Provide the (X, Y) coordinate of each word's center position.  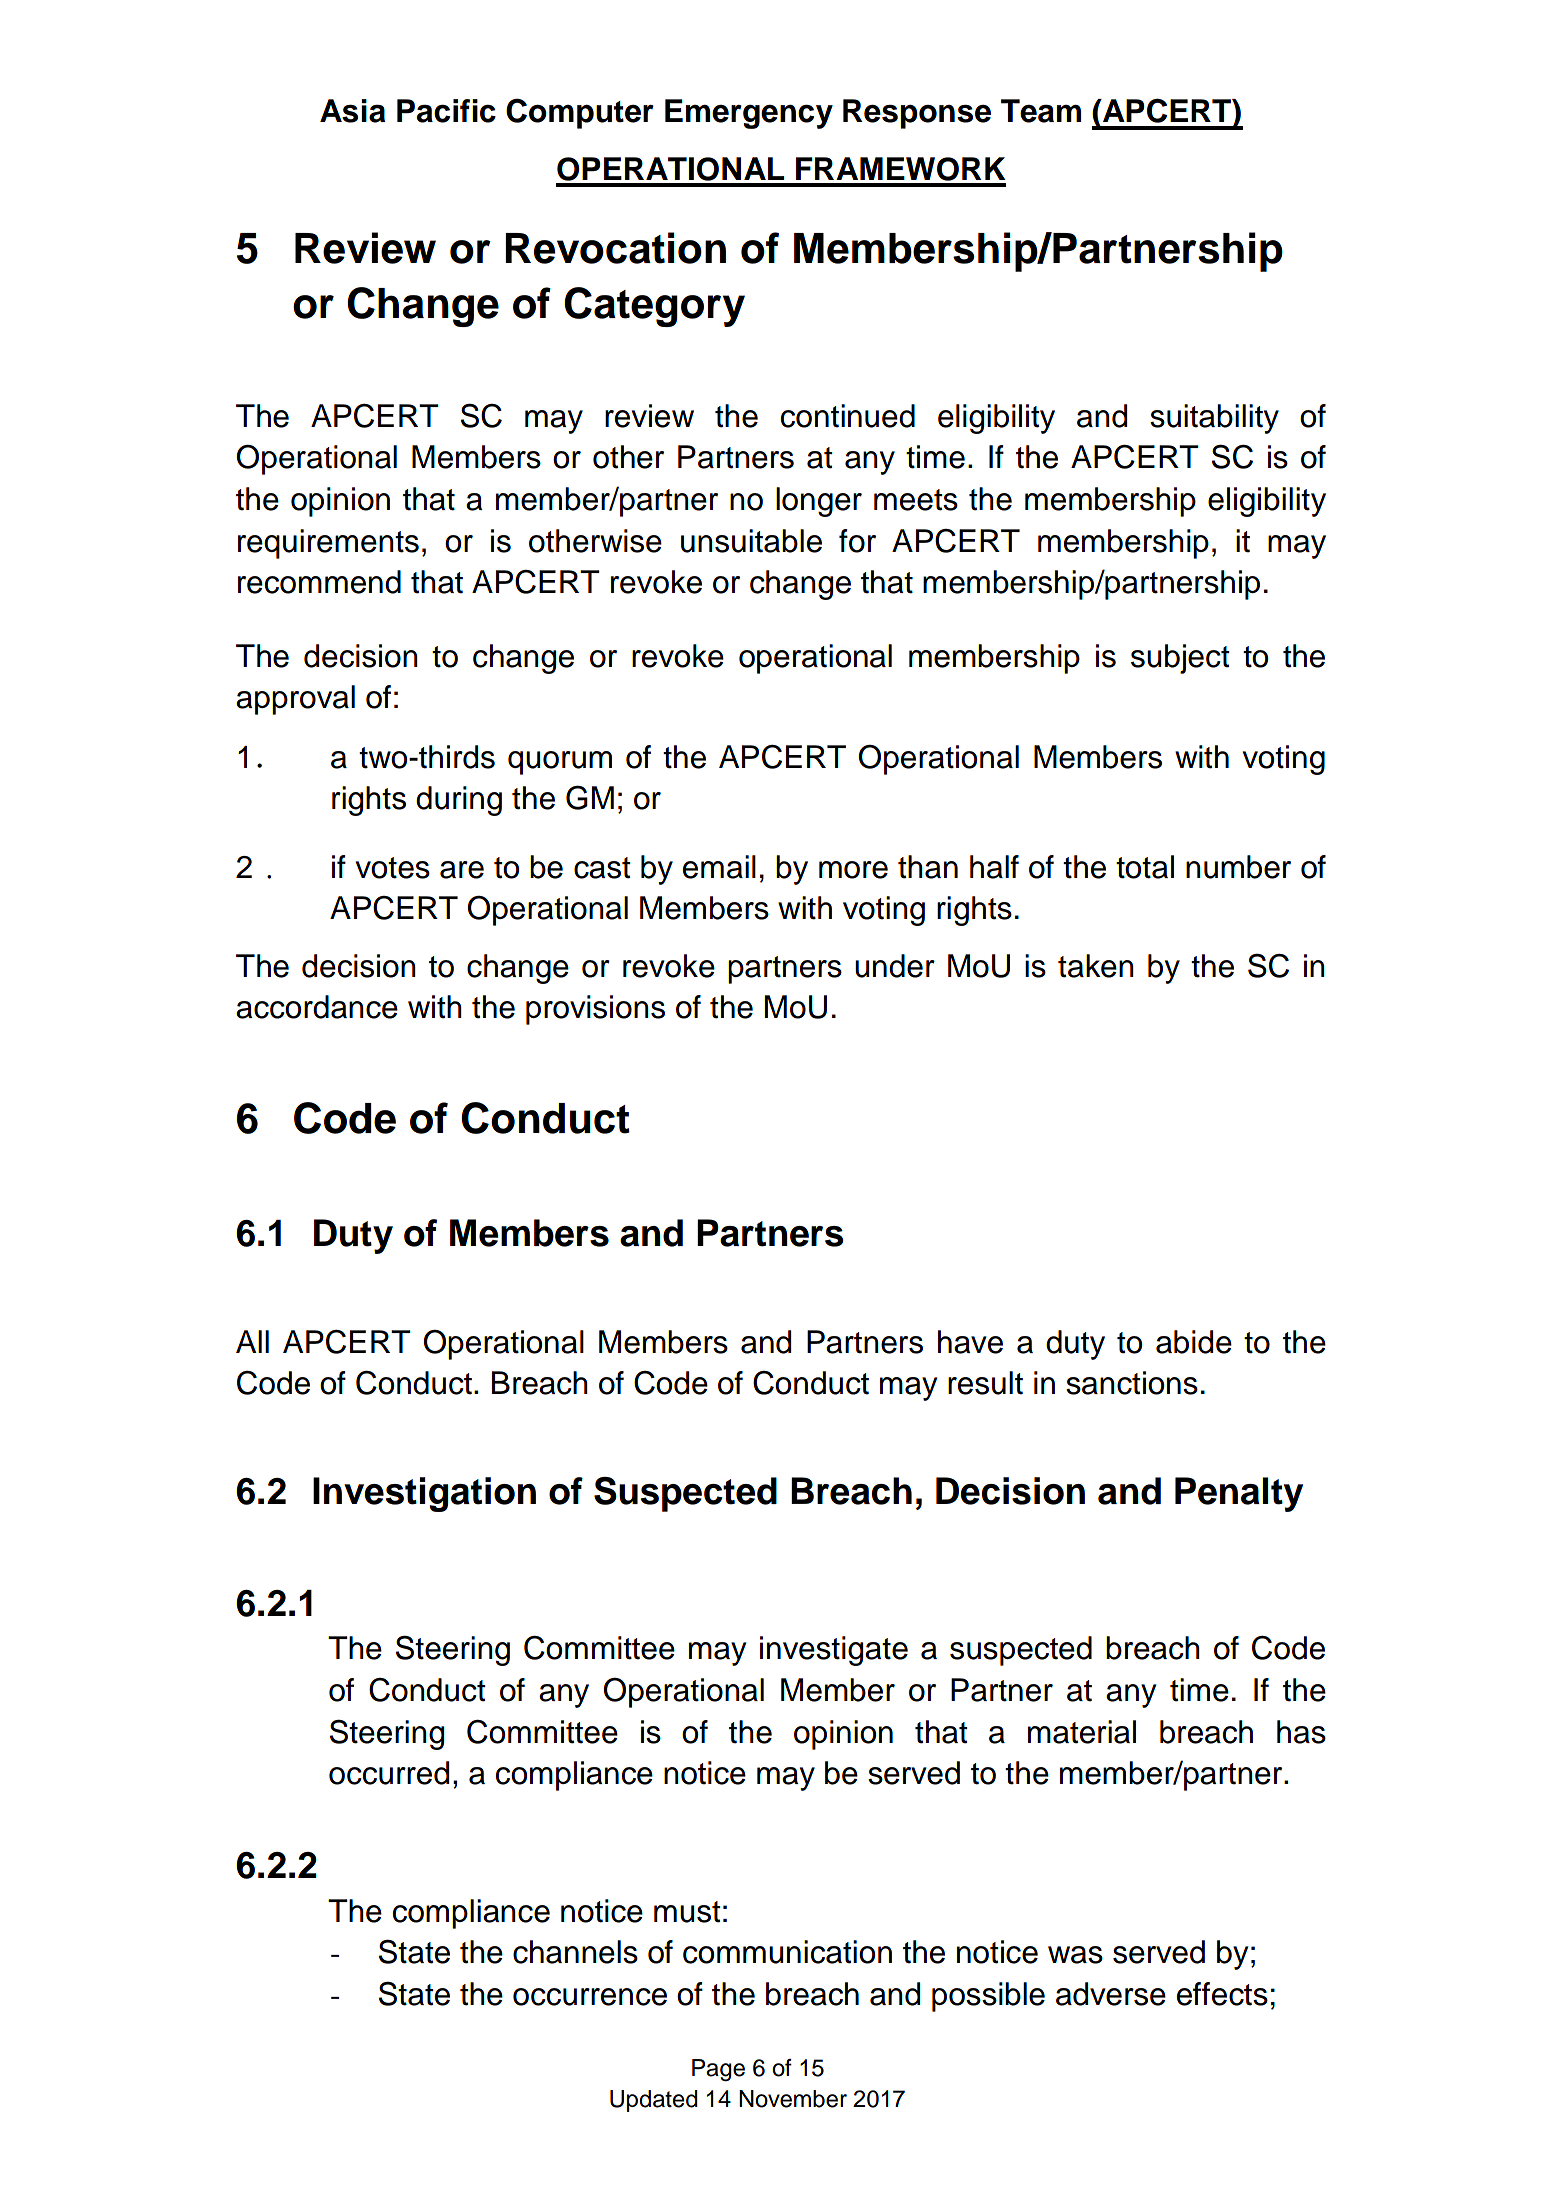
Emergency (749, 114)
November (793, 2099)
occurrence (590, 1997)
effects (1222, 1994)
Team (1041, 111)
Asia (352, 111)
